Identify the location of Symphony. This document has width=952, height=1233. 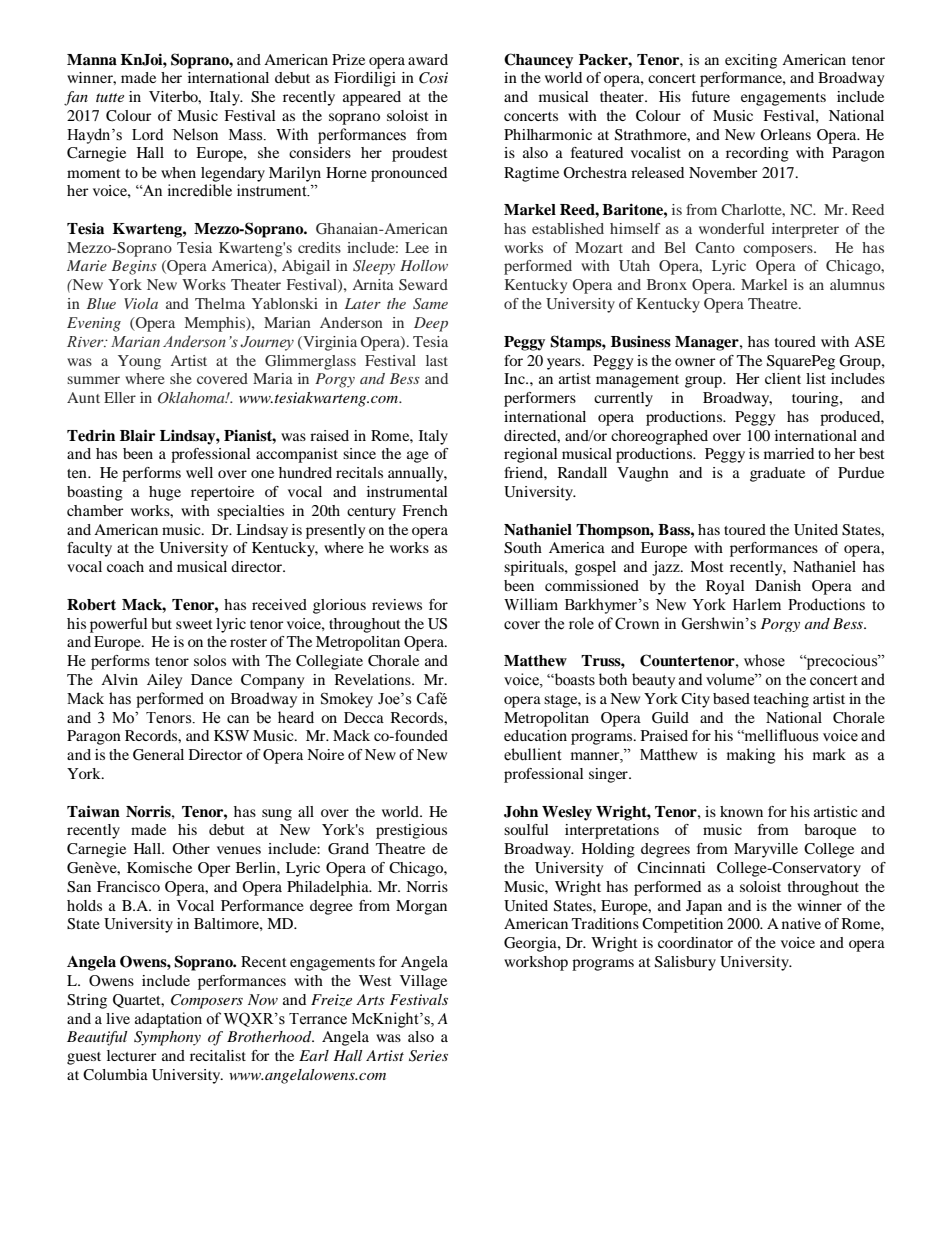
(167, 1038).
